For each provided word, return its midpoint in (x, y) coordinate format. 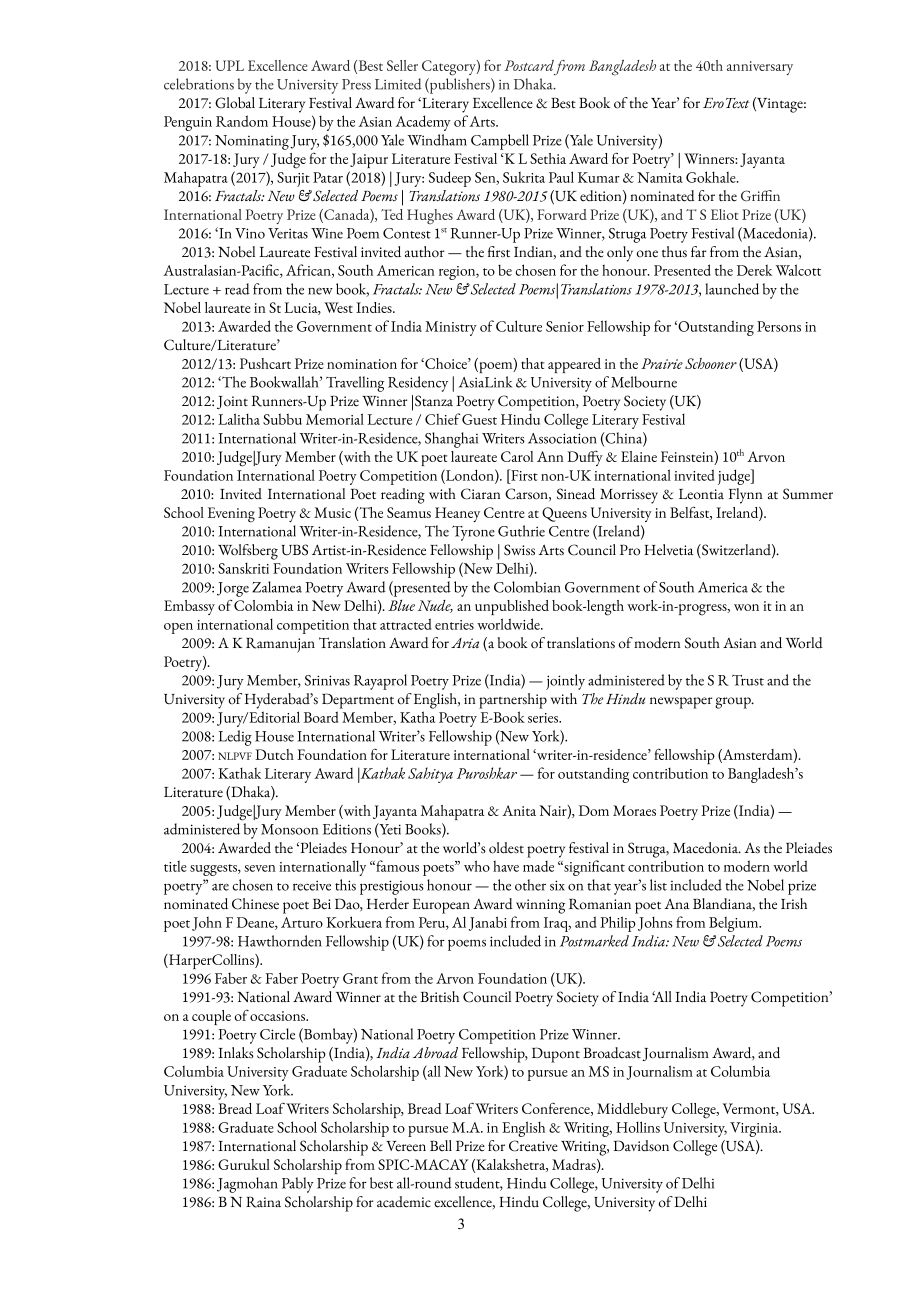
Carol (517, 456)
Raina (263, 1202)
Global (235, 103)
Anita (519, 810)
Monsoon (289, 829)
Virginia (755, 1129)
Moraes (634, 810)
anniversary (760, 68)
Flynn (746, 496)
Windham (437, 140)
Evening (231, 515)
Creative (533, 1146)
